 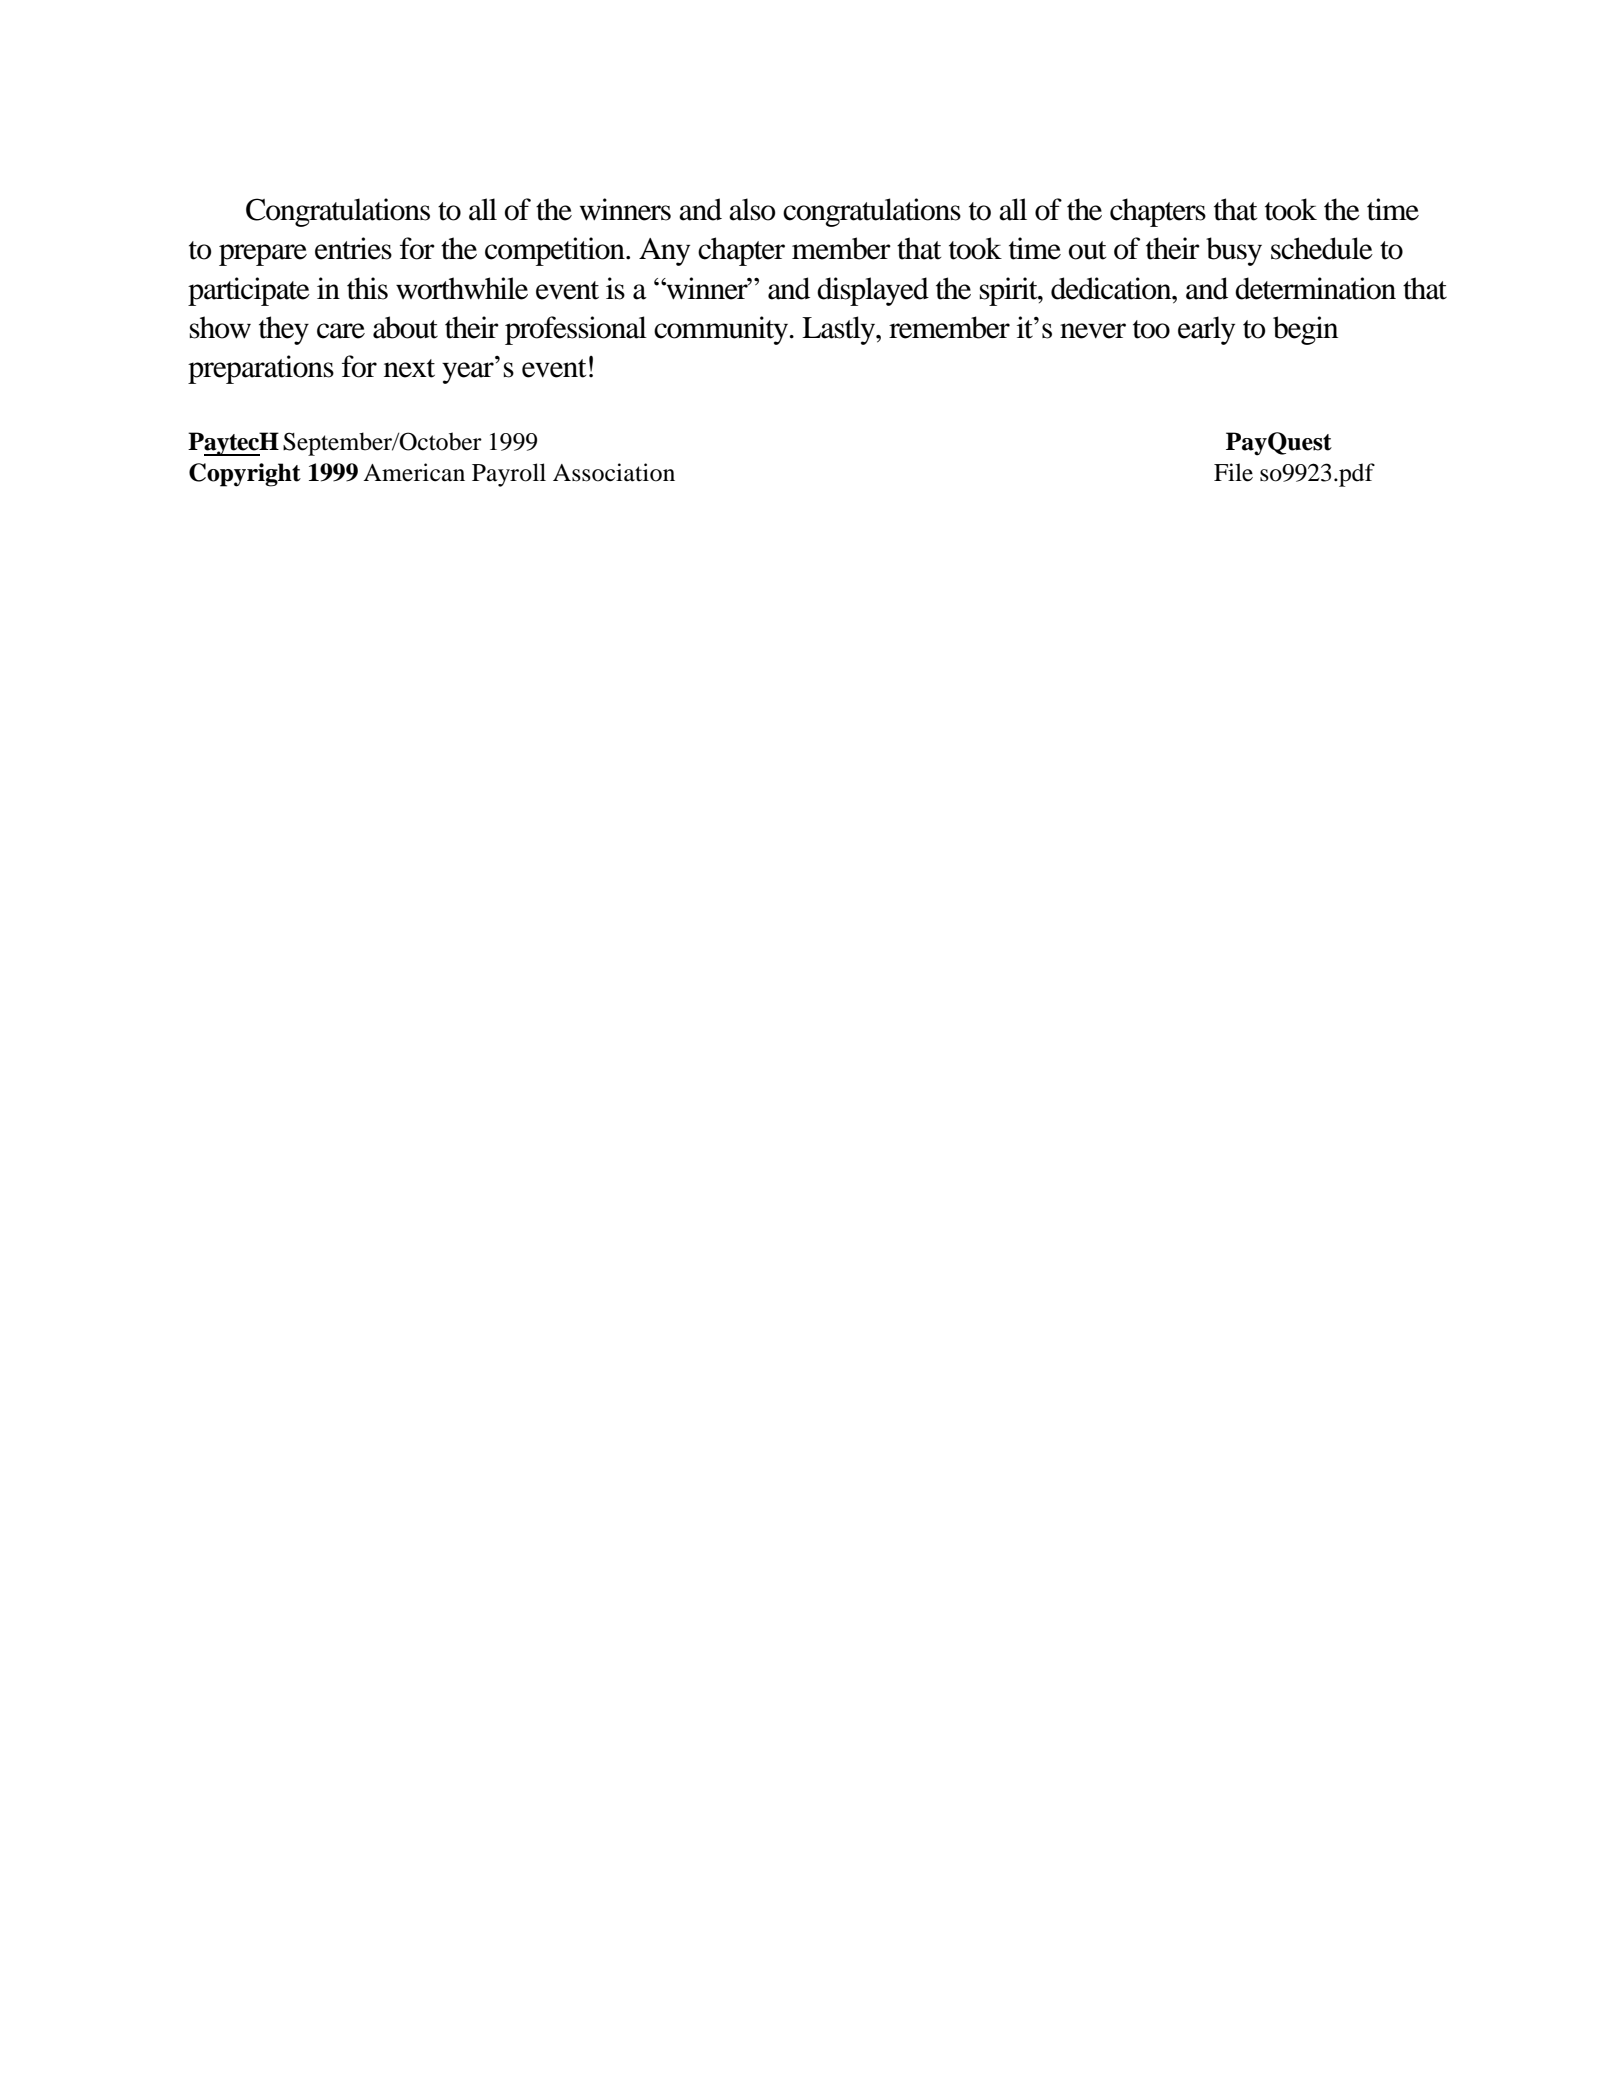 What do you see at coordinates (509, 475) in the screenshot?
I see `Payroll` at bounding box center [509, 475].
